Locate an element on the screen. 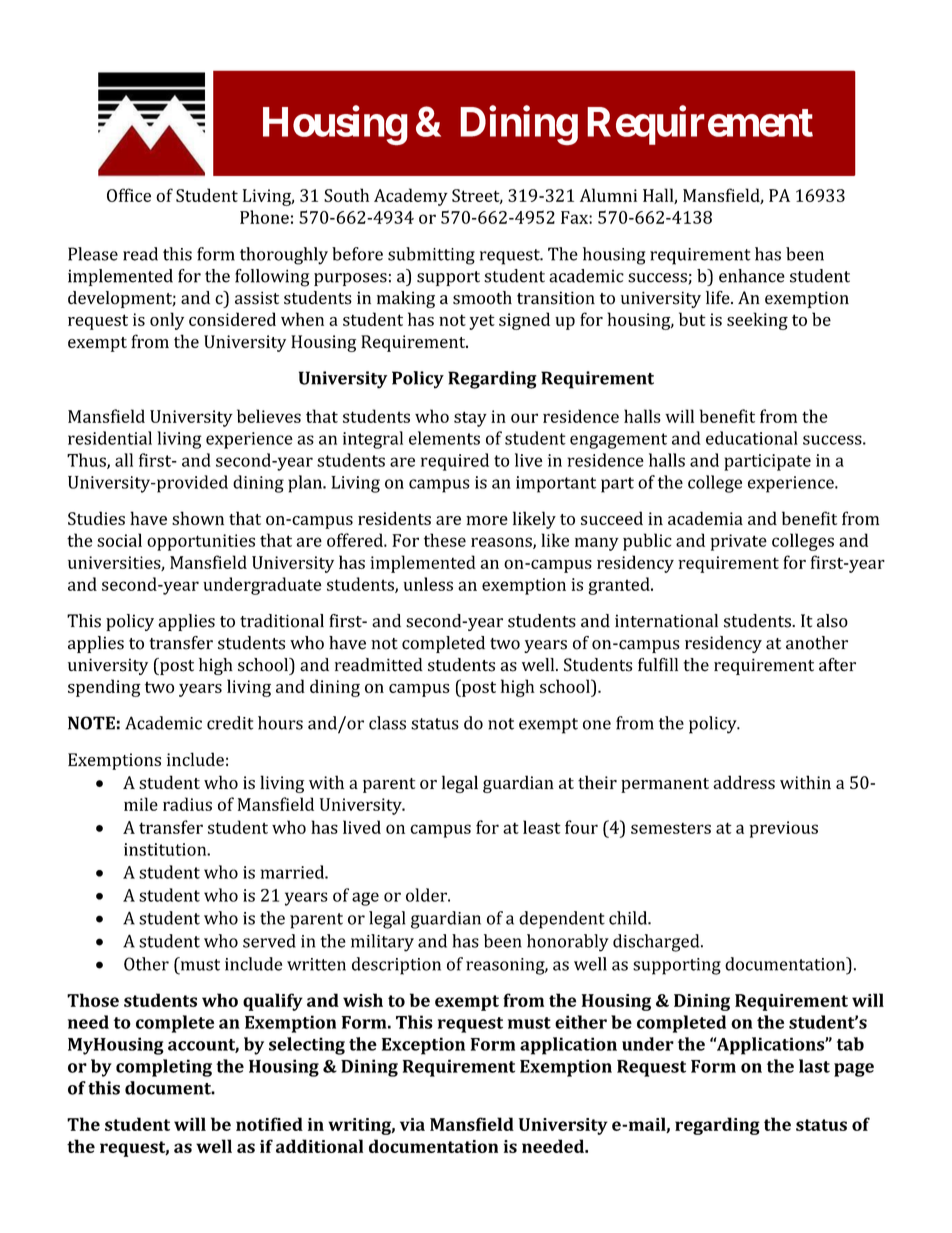 This screenshot has width=952, height=1233. completing is located at coordinates (164, 1068).
